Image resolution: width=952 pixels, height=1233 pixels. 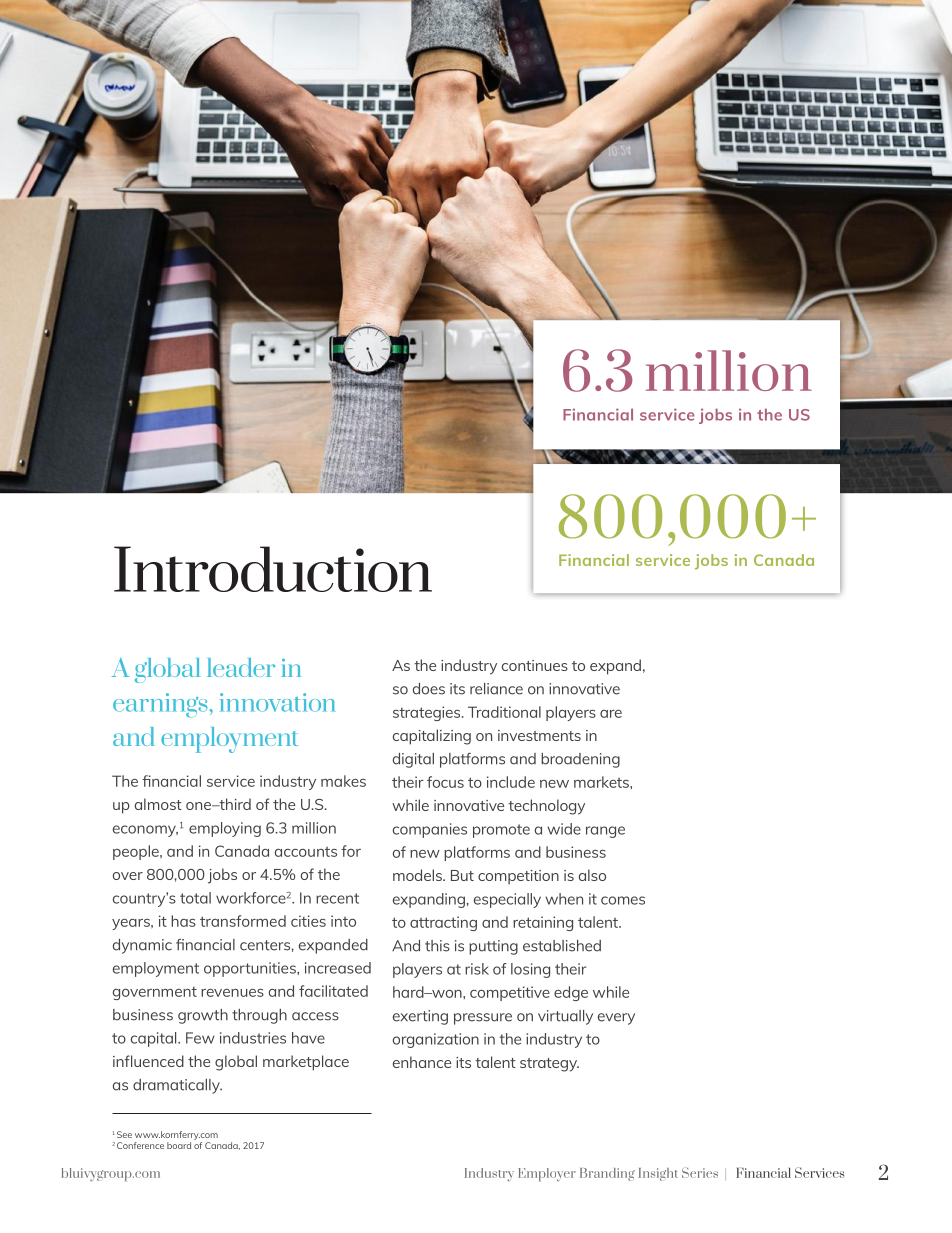 What do you see at coordinates (535, 665) in the image?
I see `continues` at bounding box center [535, 665].
